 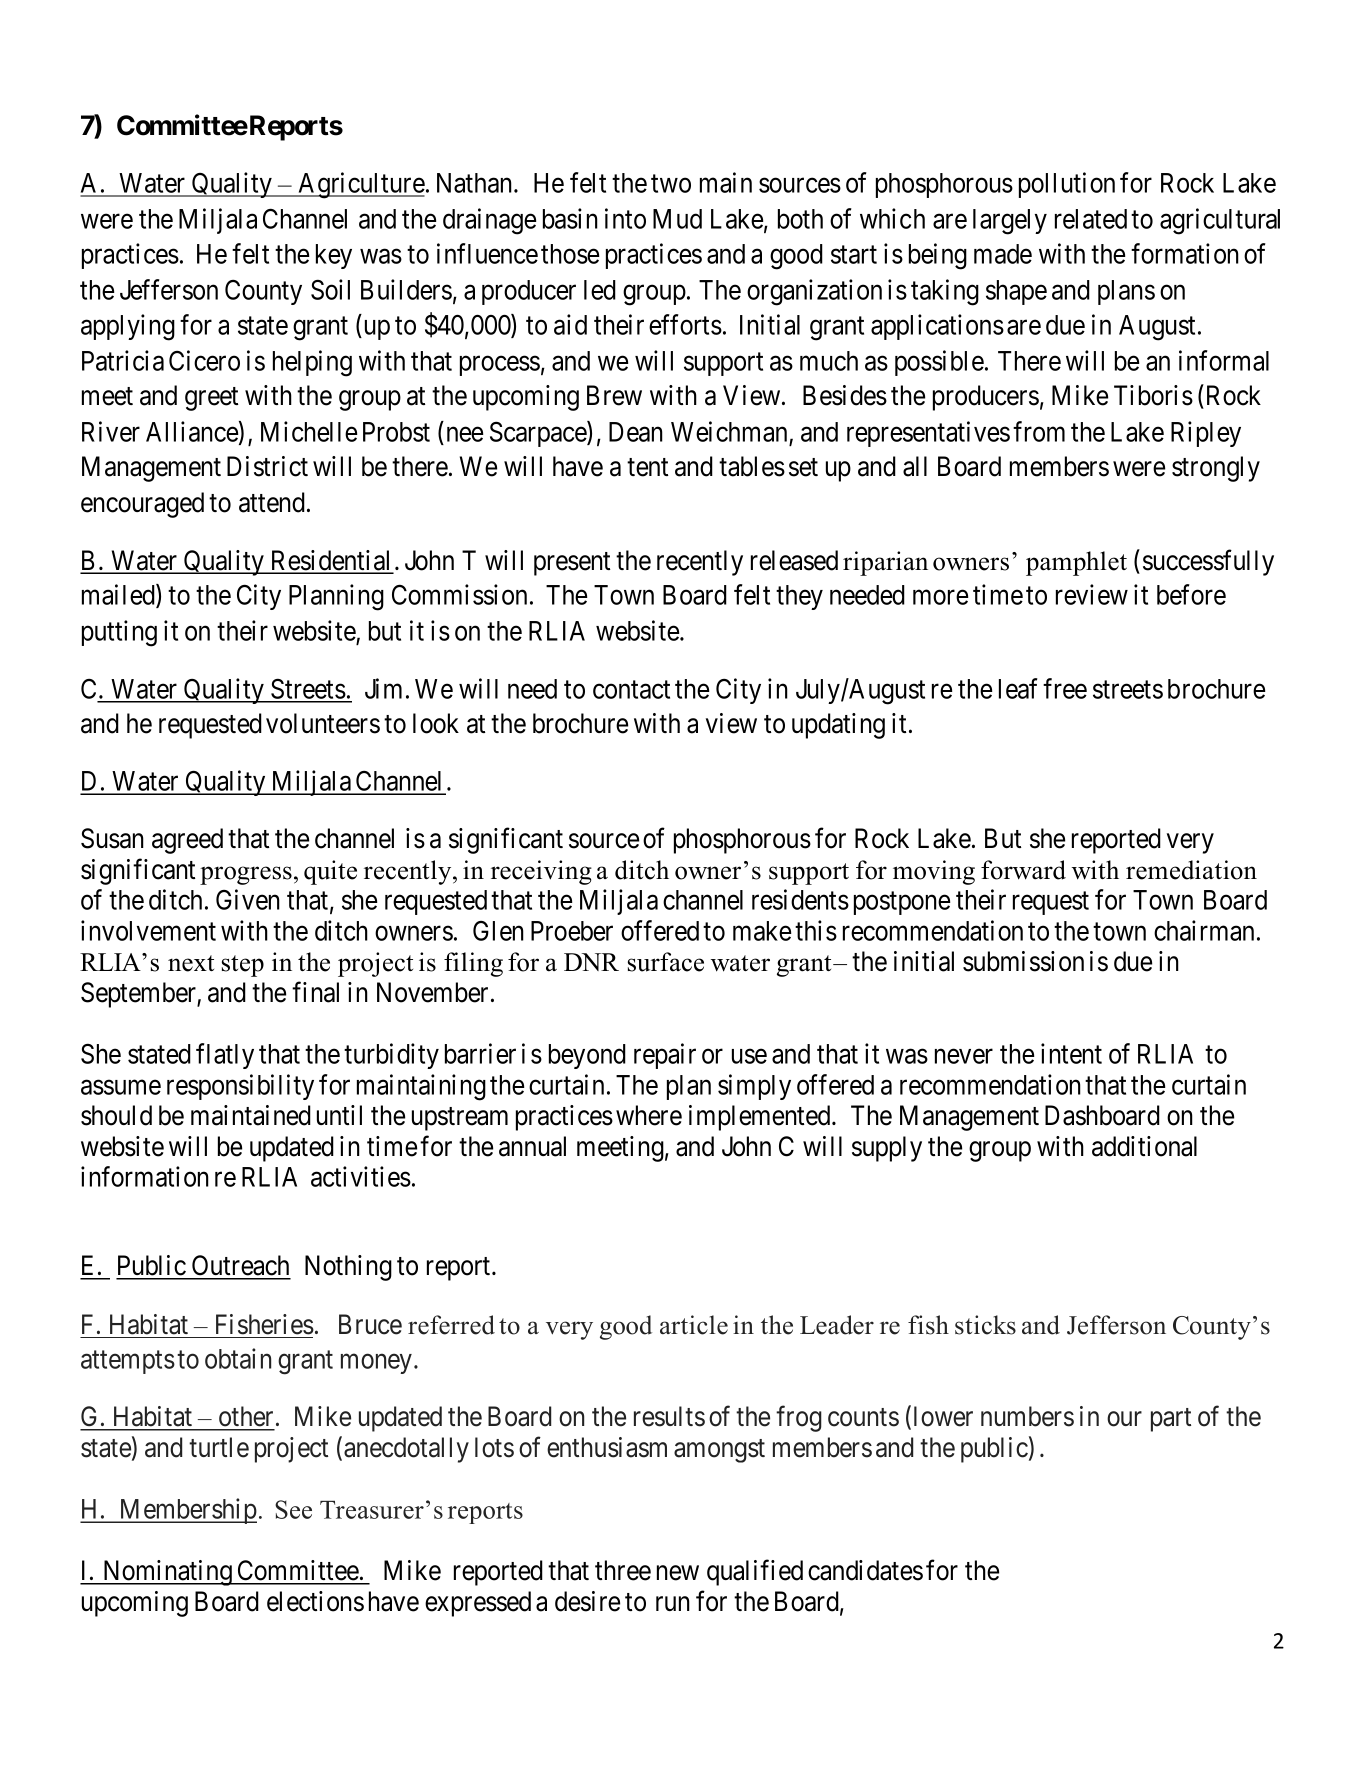 I want to click on Given, so click(x=248, y=899).
